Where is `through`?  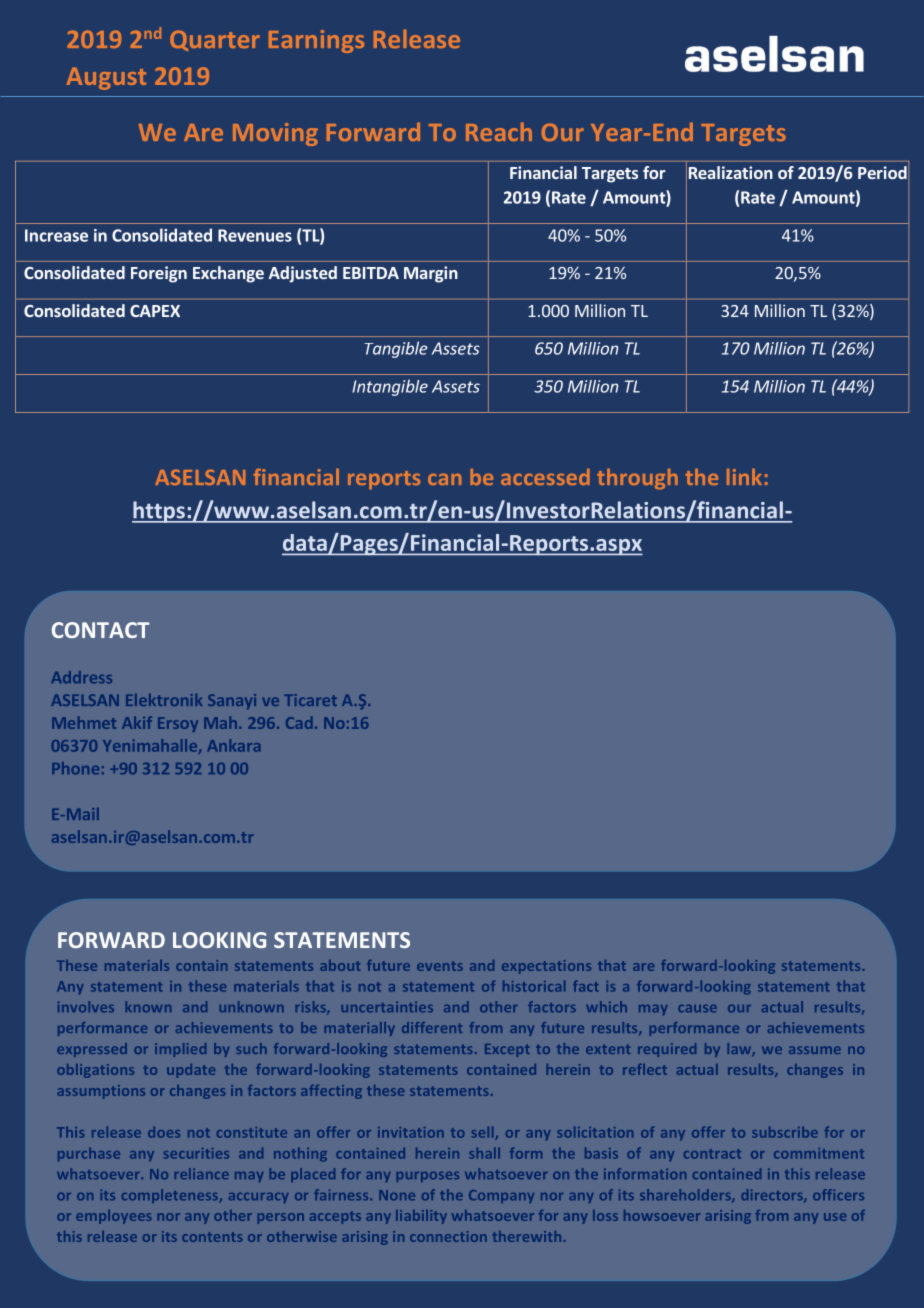 through is located at coordinates (637, 479).
